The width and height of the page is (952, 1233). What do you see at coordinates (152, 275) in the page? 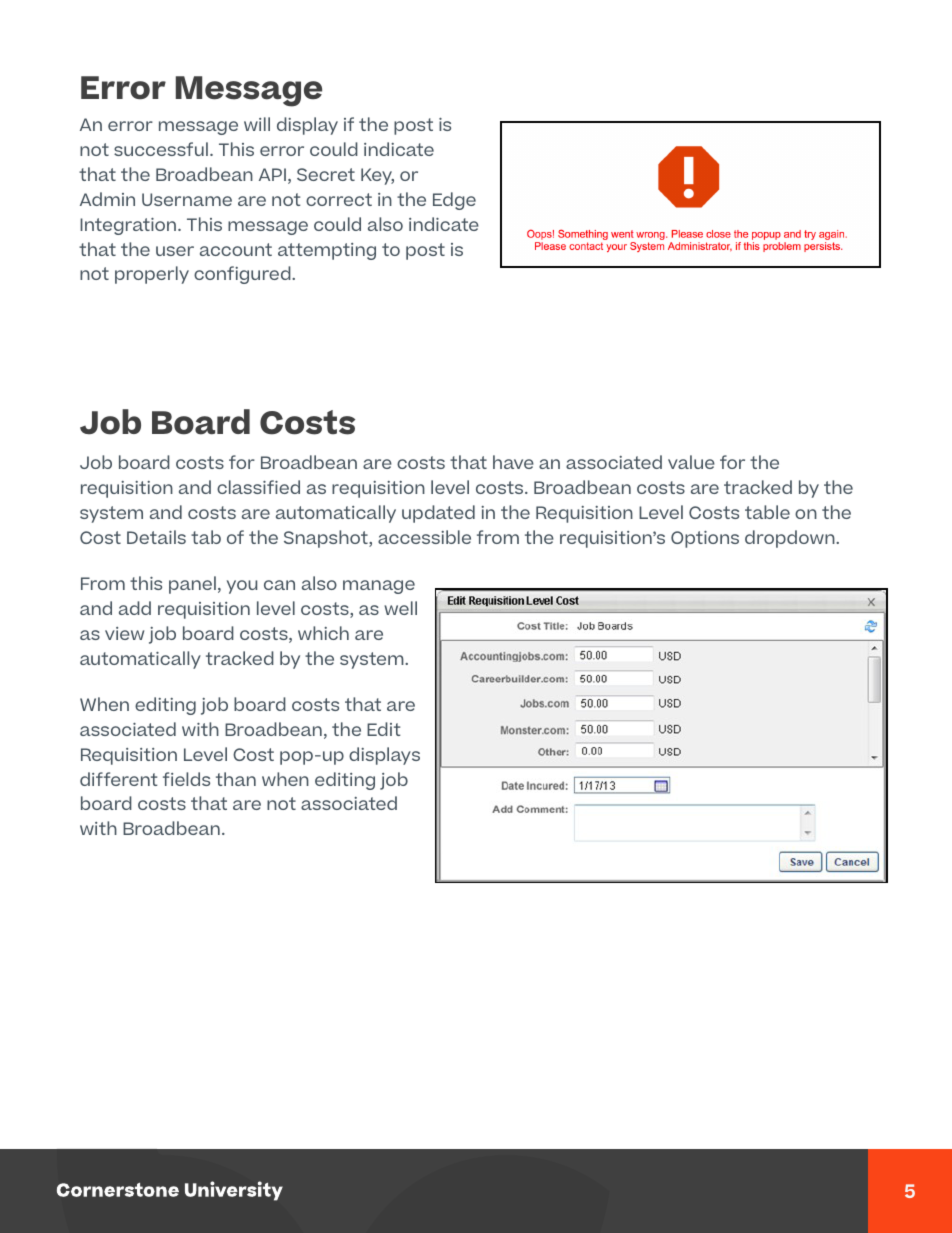
I see `properly` at bounding box center [152, 275].
